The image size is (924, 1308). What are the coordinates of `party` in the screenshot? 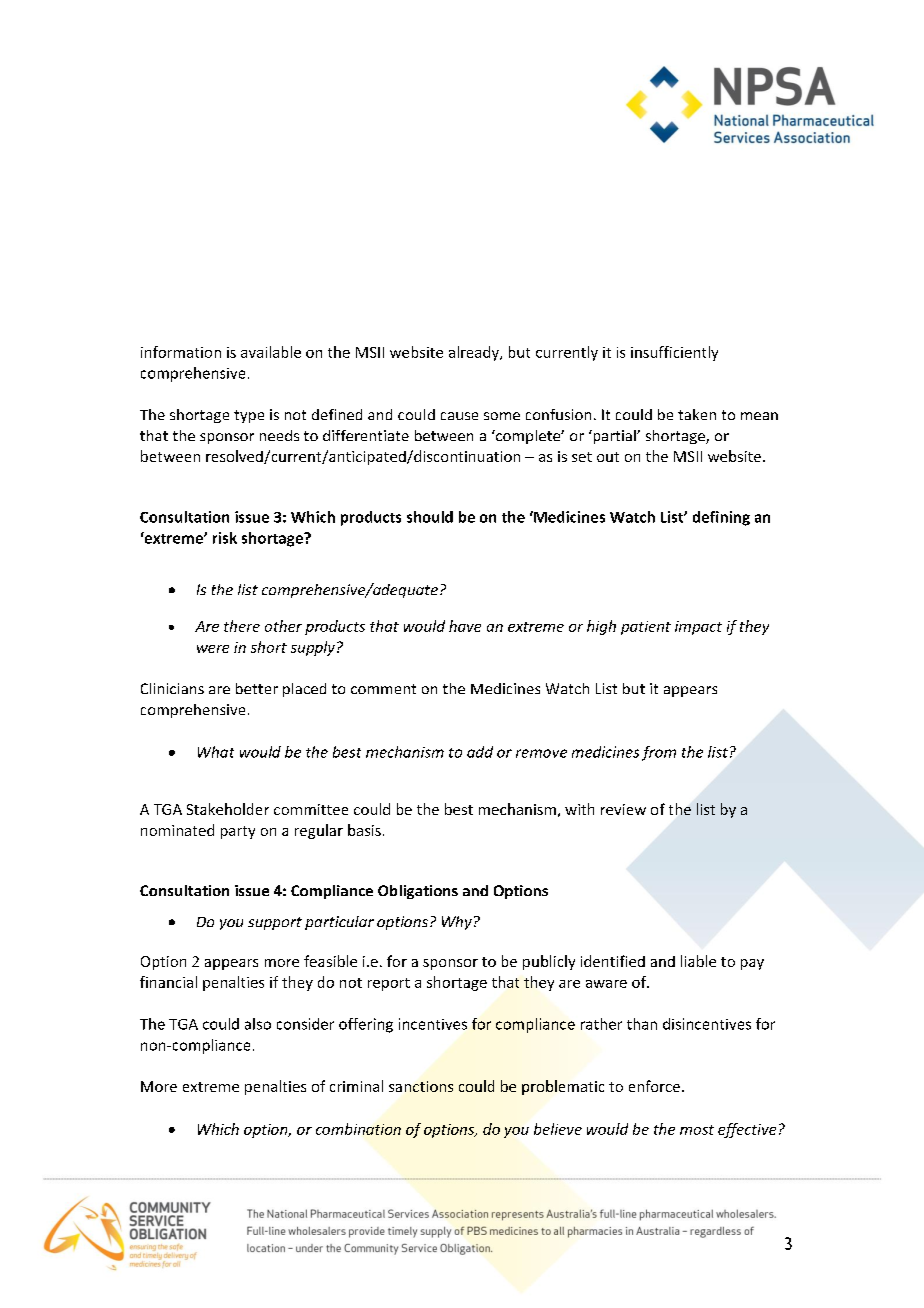 It's located at (238, 832).
